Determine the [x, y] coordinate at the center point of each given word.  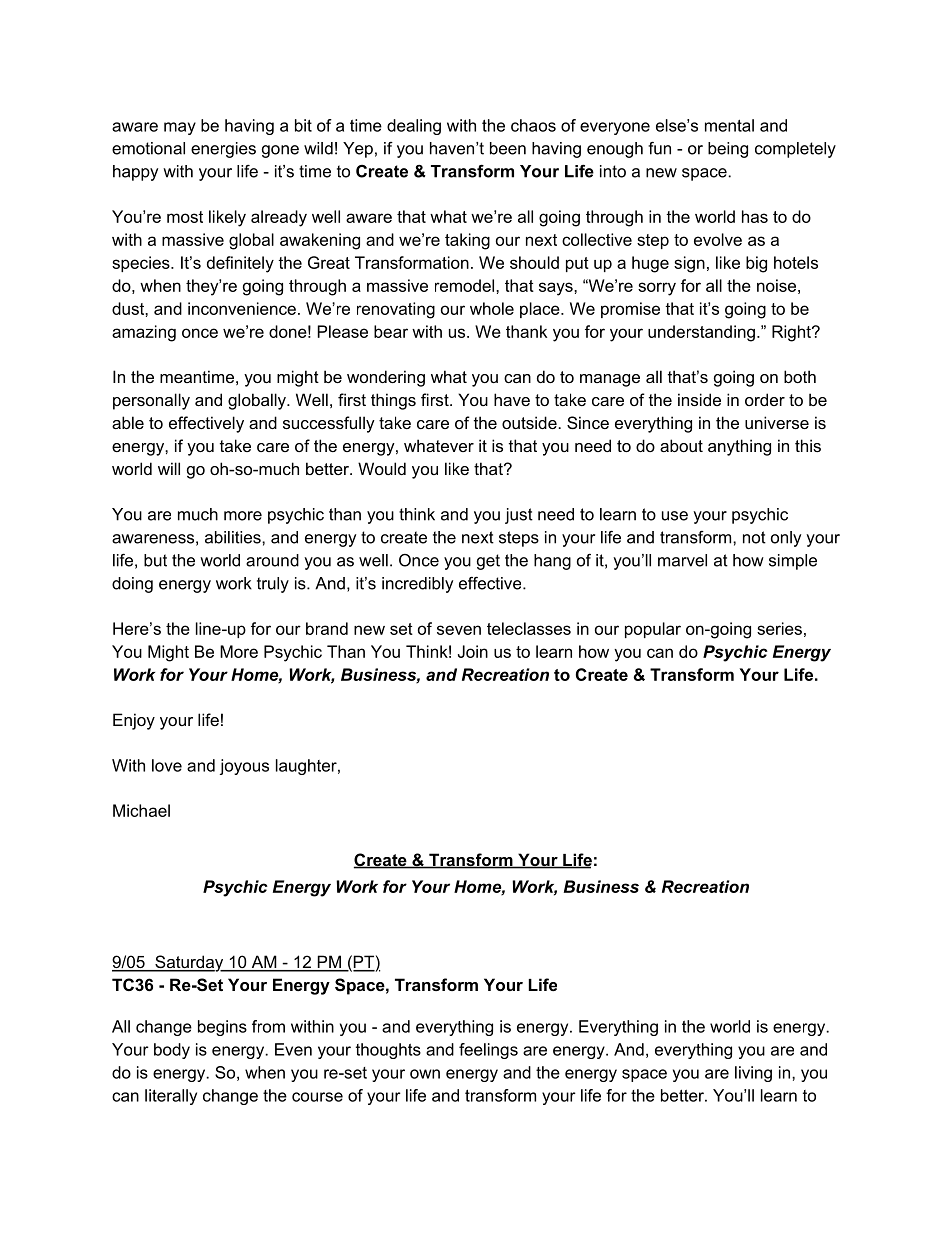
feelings [488, 1051]
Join [473, 651]
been [508, 148]
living [753, 1074]
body [172, 1051]
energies [223, 150]
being [728, 150]
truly [273, 585]
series [779, 628]
